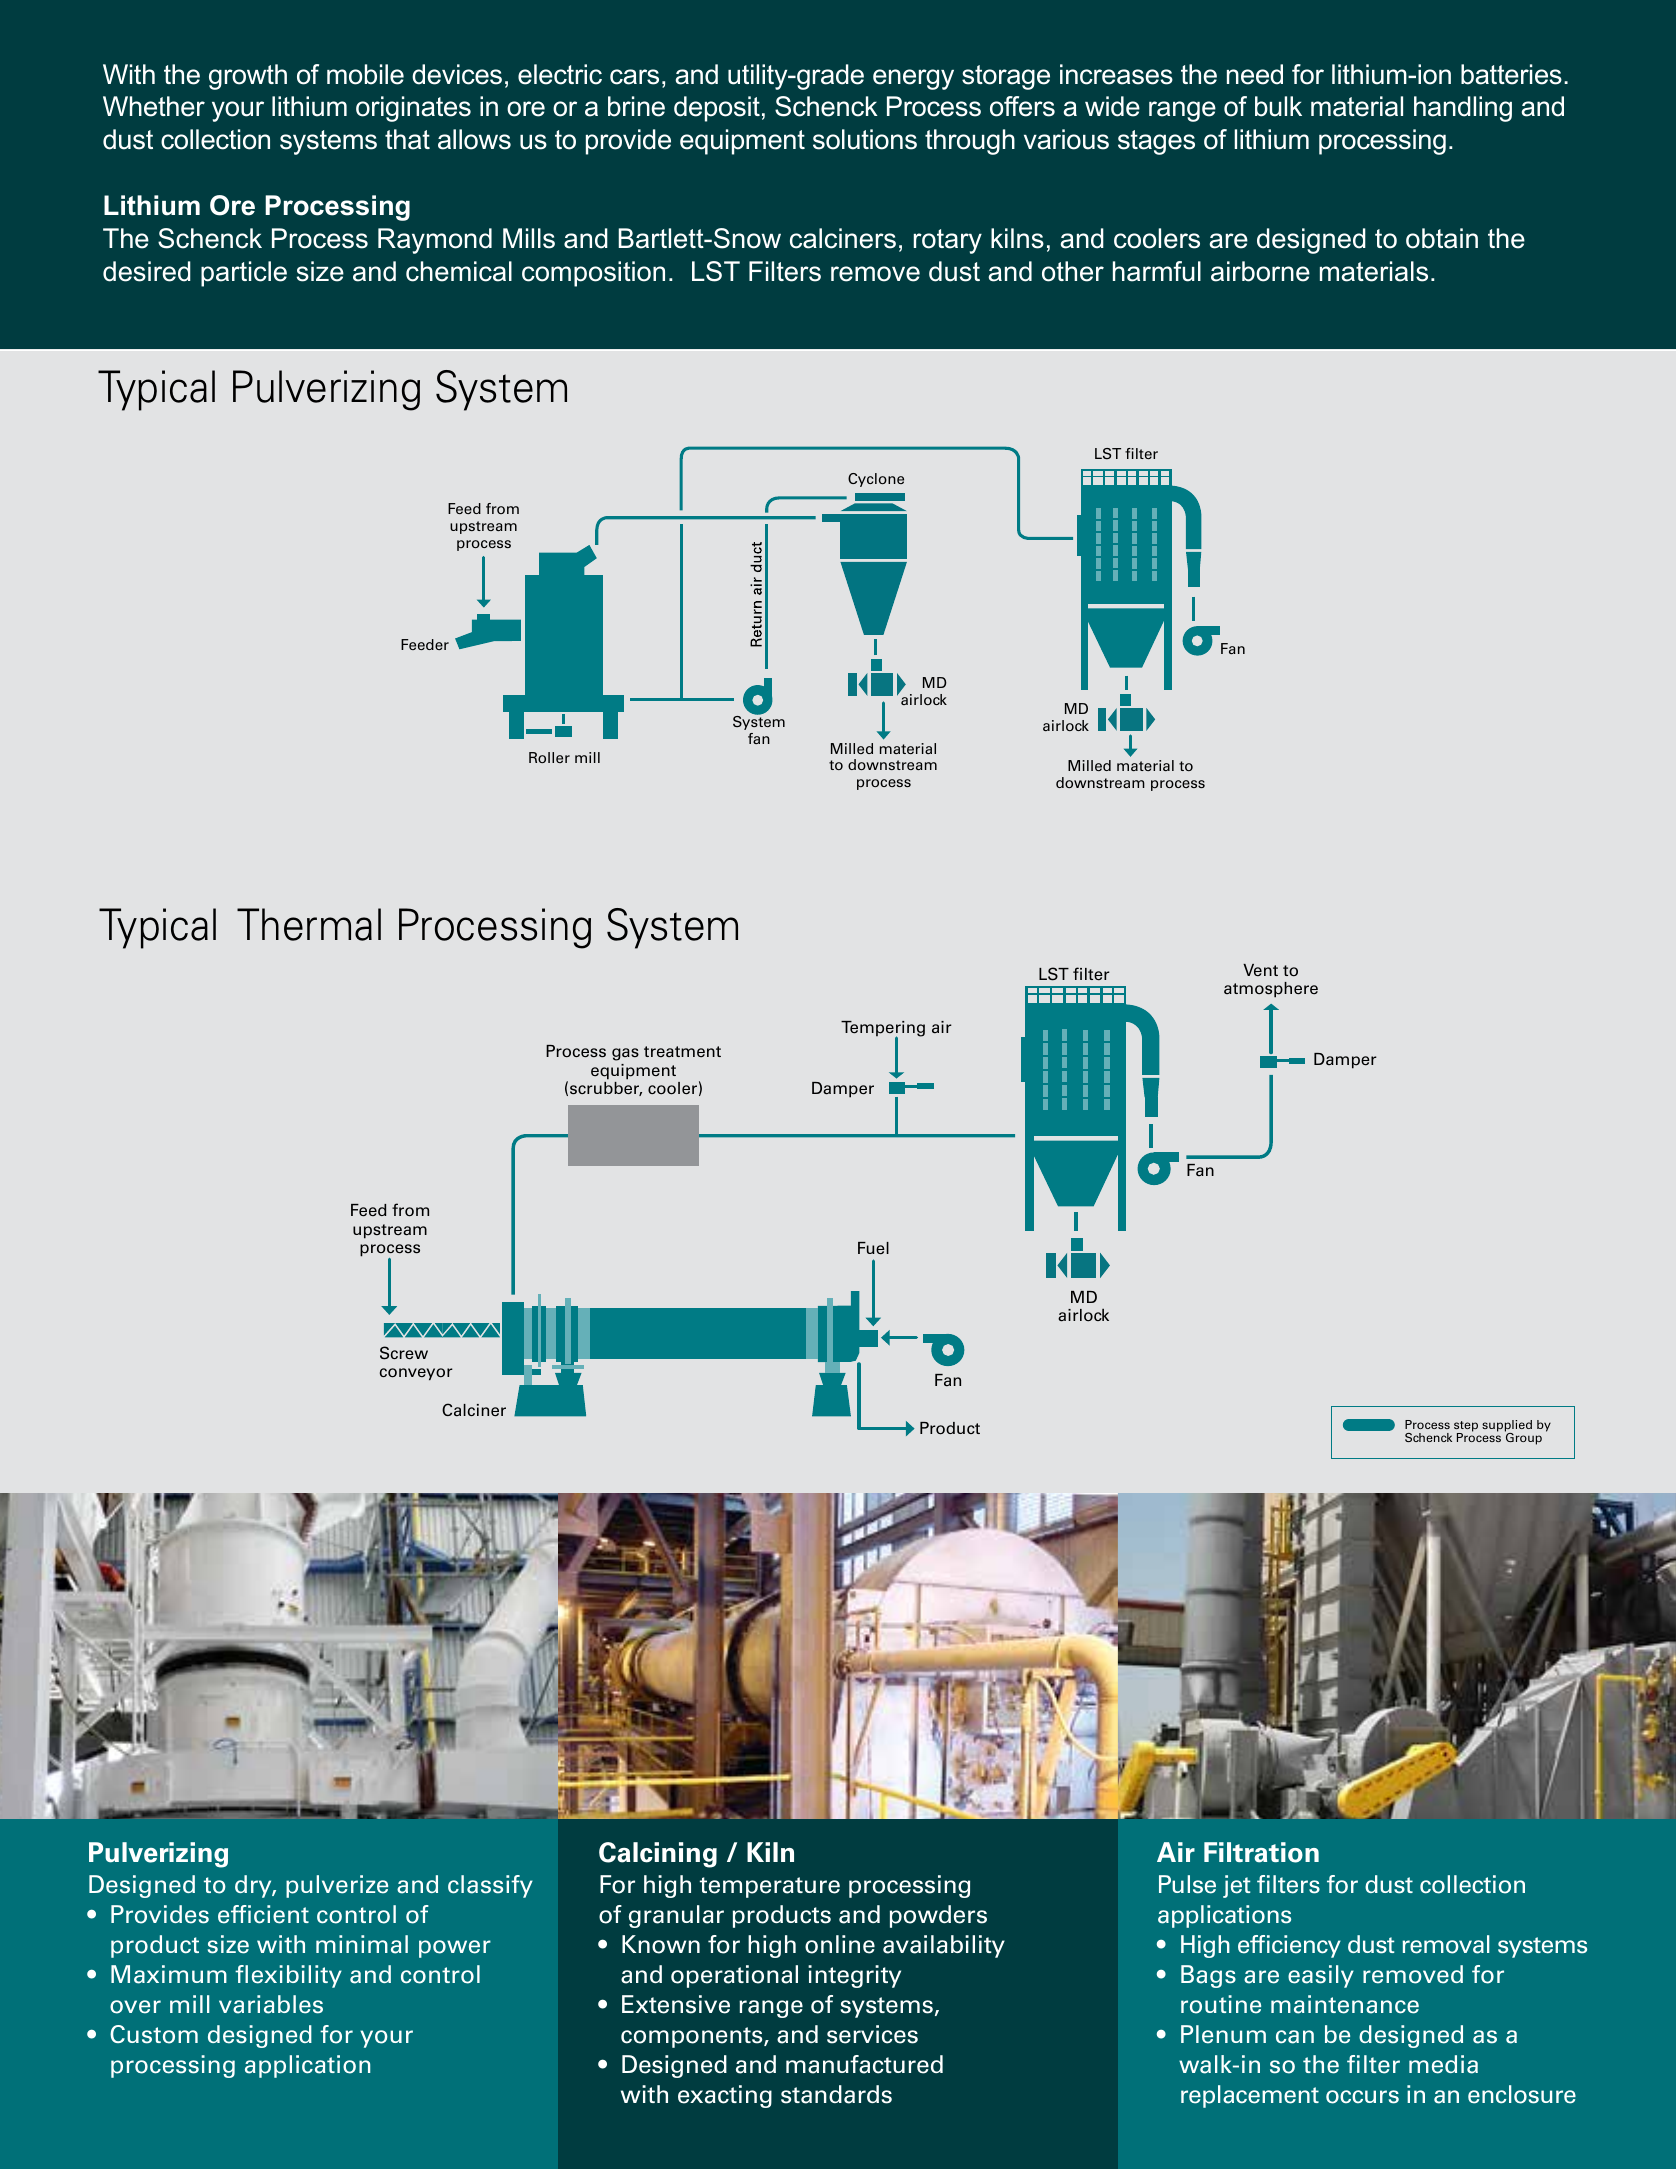 The width and height of the screenshot is (1676, 2169). Describe the element at coordinates (416, 1374) in the screenshot. I see `conveyor` at that location.
